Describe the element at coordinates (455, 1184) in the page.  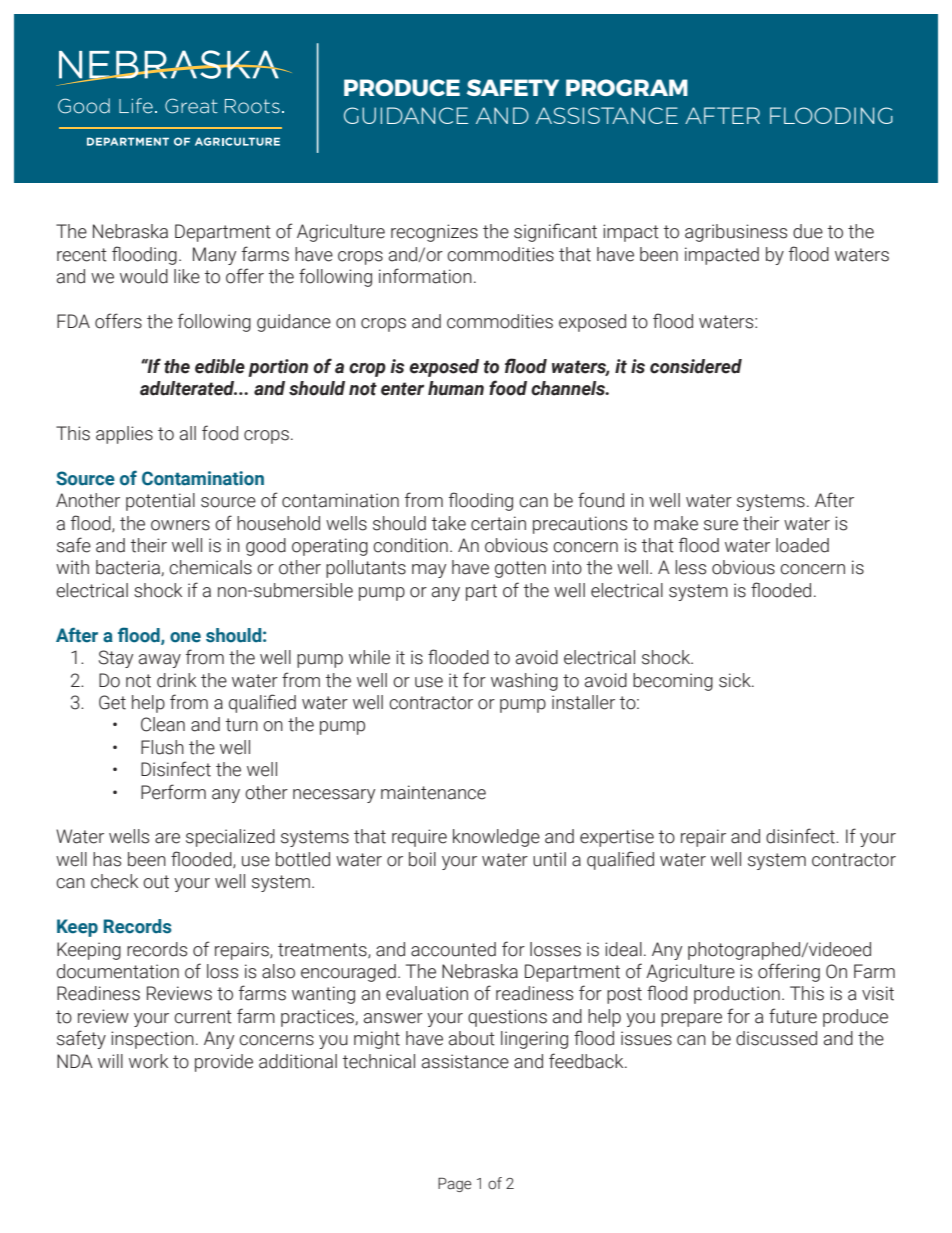
I see `Page` at that location.
